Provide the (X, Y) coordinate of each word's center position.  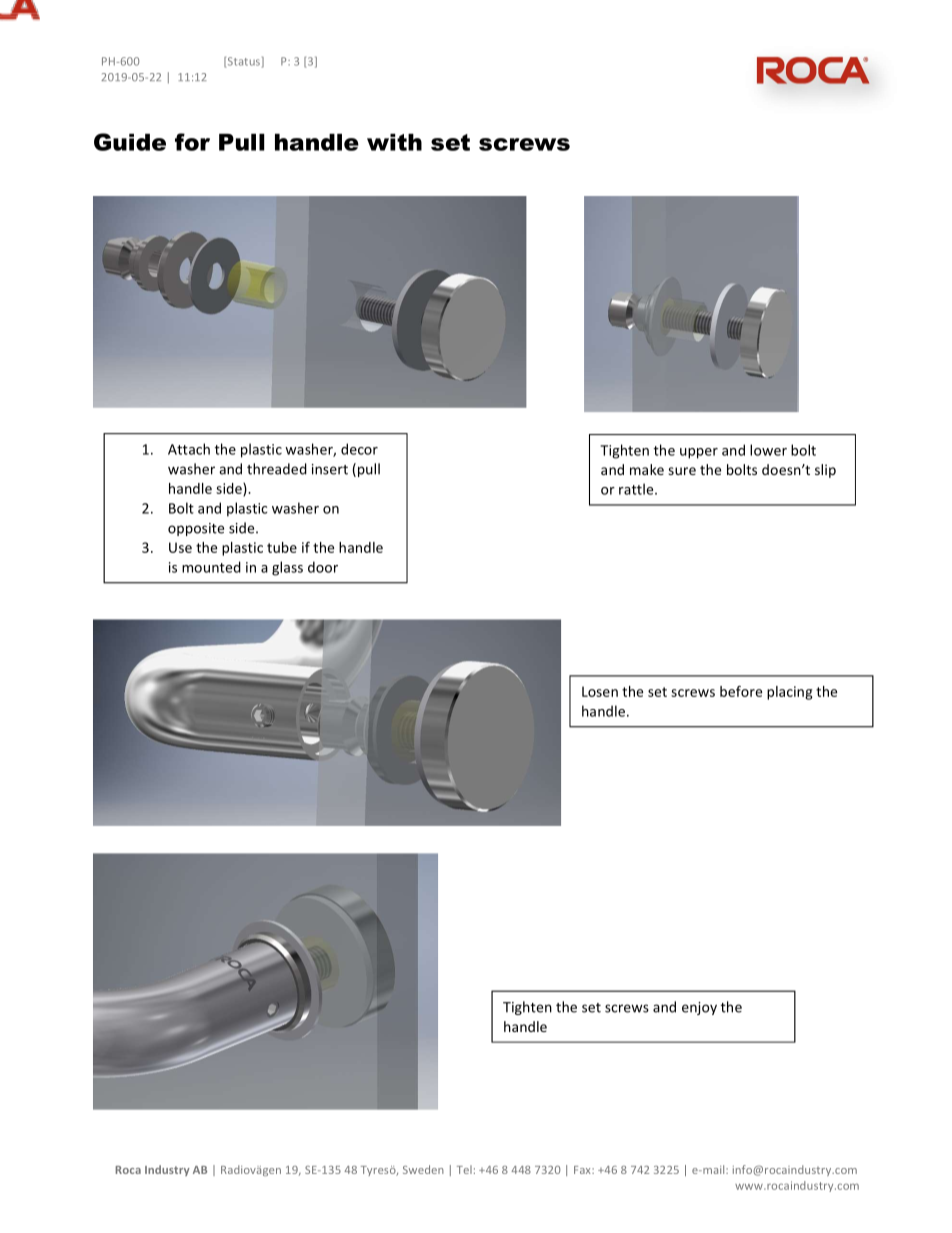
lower (768, 450)
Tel (464, 1169)
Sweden (423, 1169)
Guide (130, 142)
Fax (583, 1170)
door (323, 567)
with (394, 142)
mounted (211, 567)
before (741, 691)
